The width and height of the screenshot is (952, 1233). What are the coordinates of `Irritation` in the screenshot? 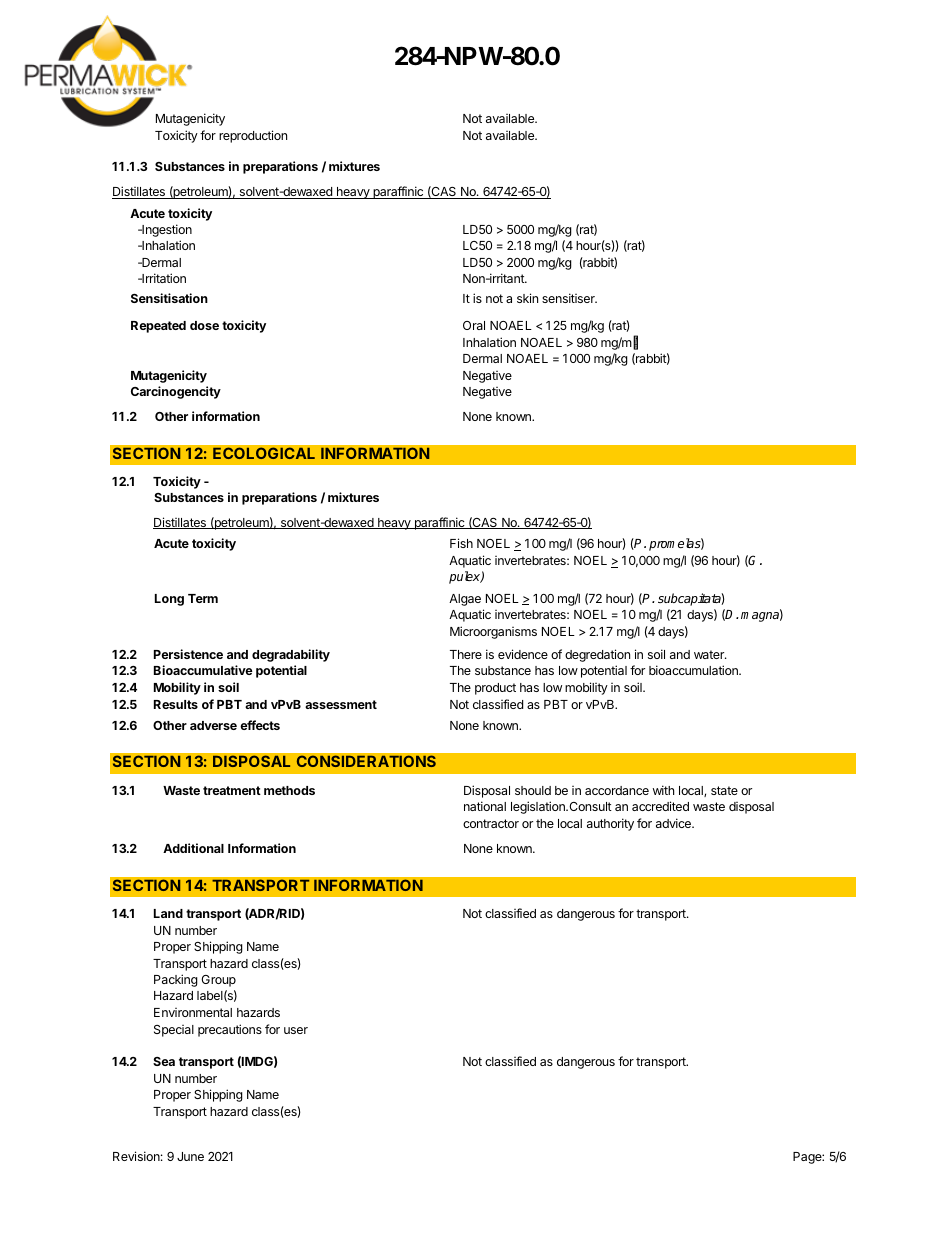 It's located at (163, 278).
